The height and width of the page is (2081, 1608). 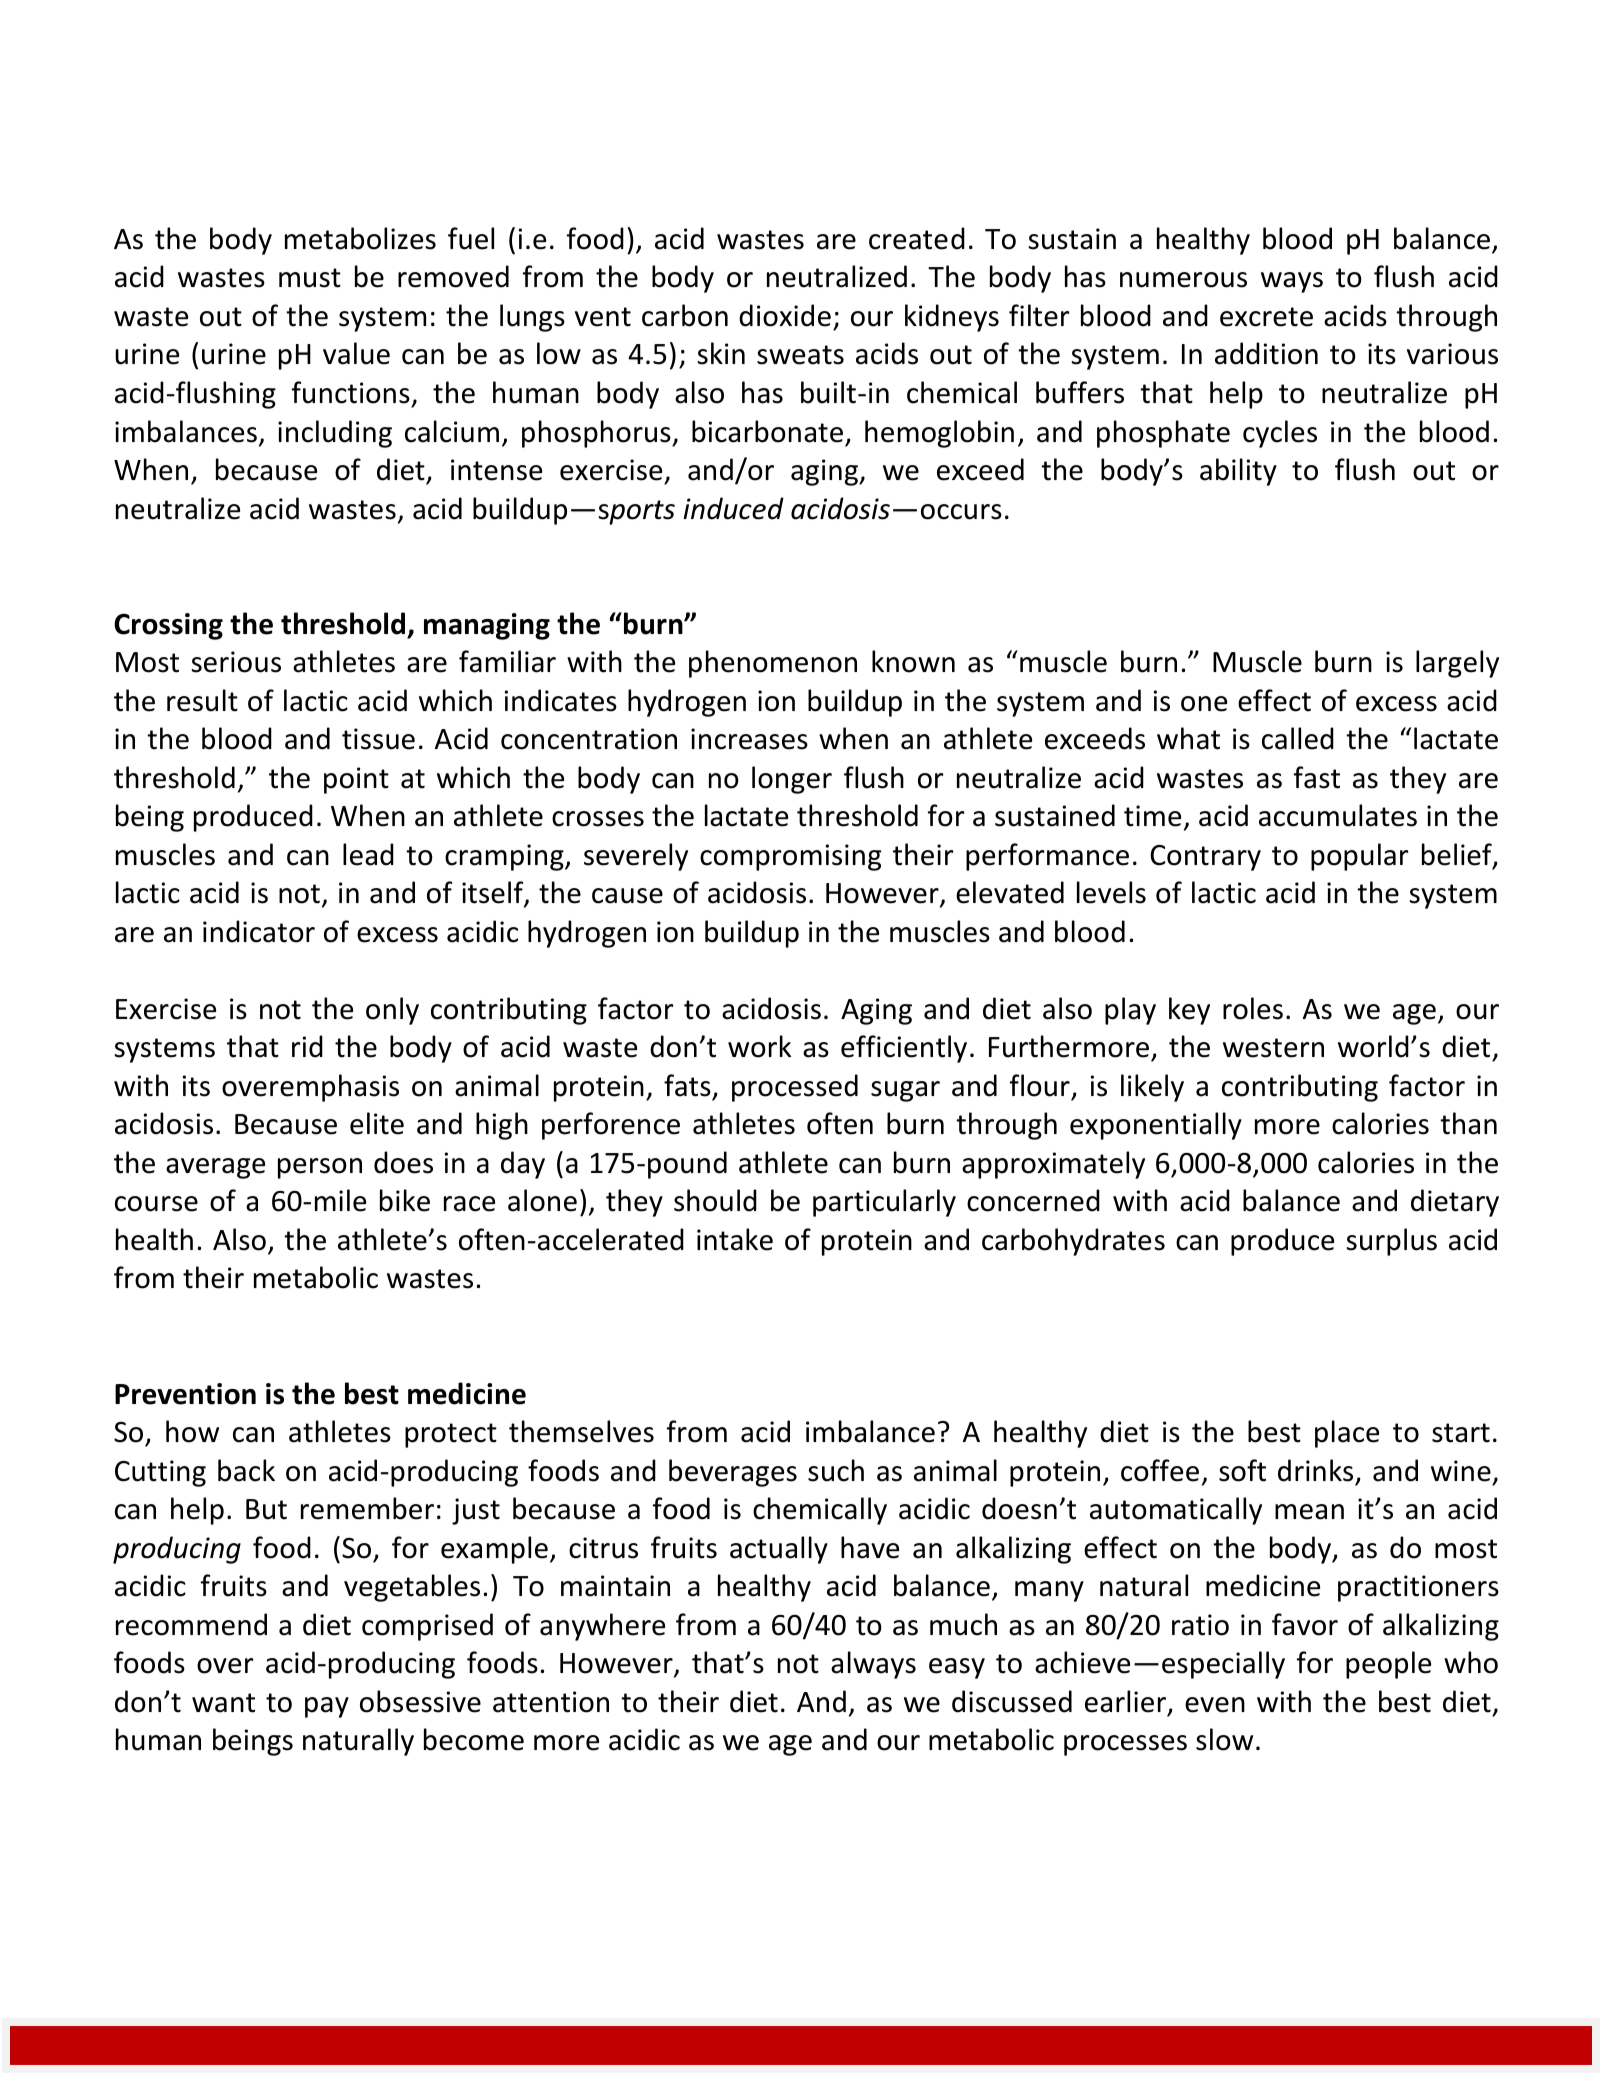 What do you see at coordinates (1266, 317) in the page?
I see `excrete` at bounding box center [1266, 317].
